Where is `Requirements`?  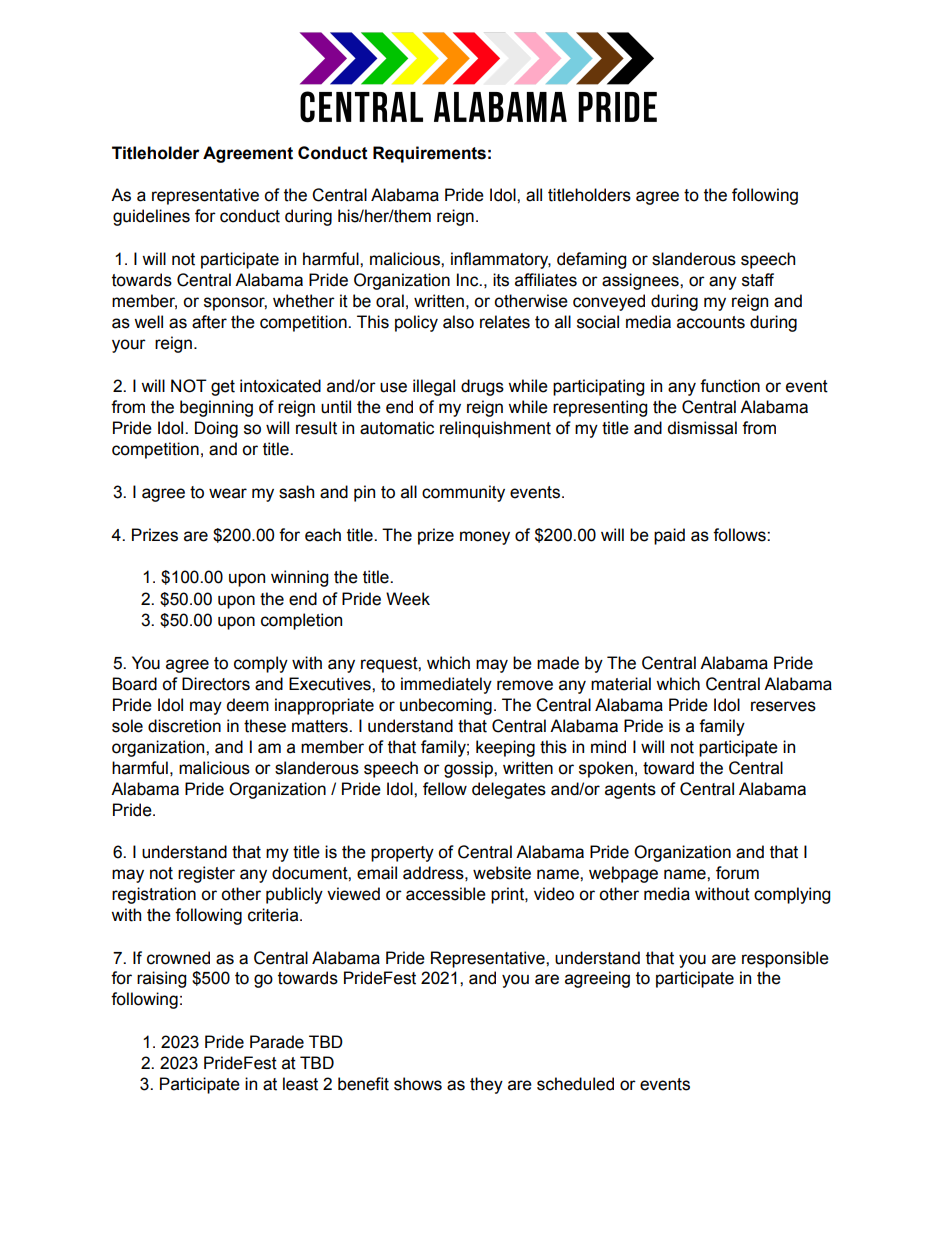 Requirements is located at coordinates (429, 154).
